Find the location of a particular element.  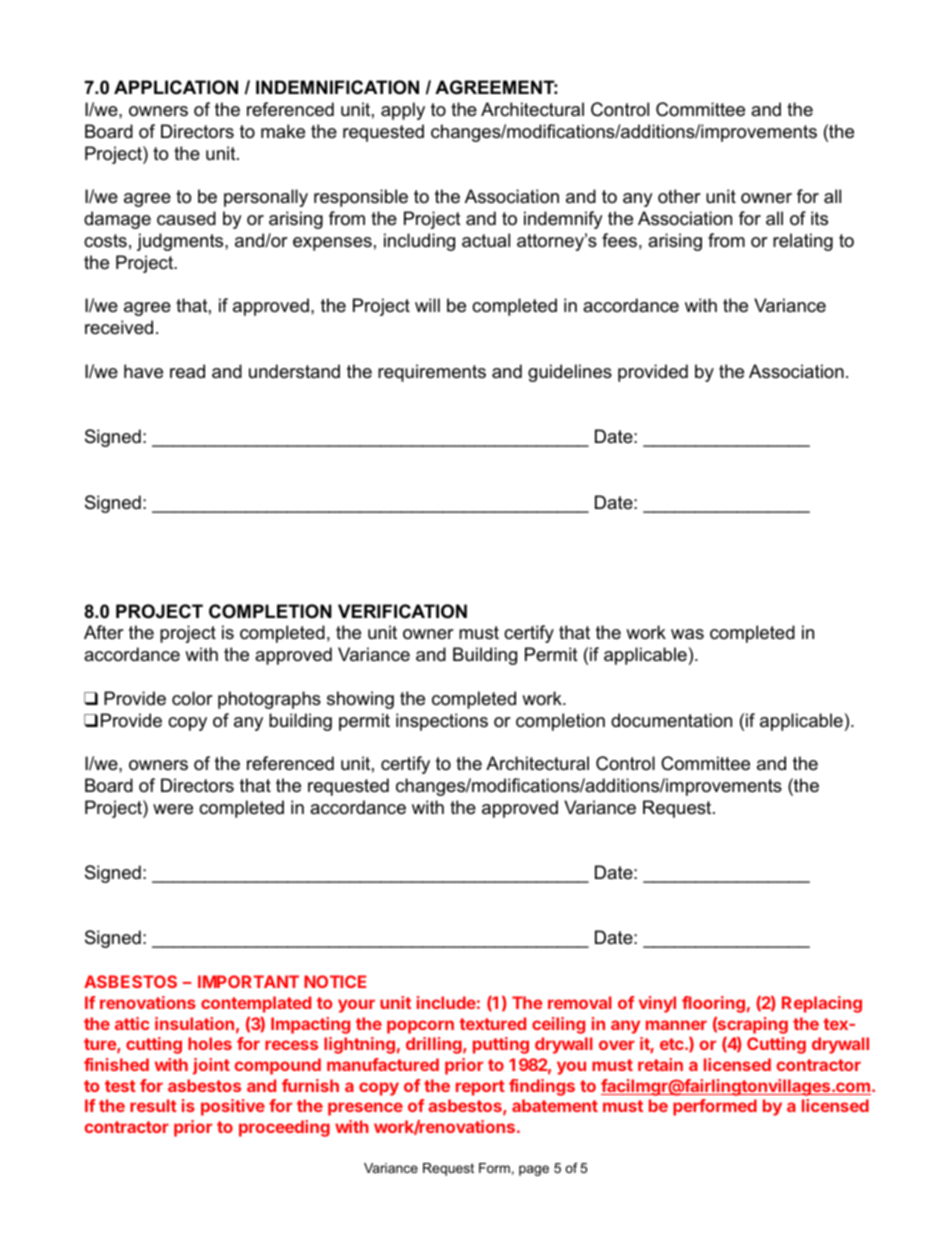

retain is located at coordinates (660, 1064).
